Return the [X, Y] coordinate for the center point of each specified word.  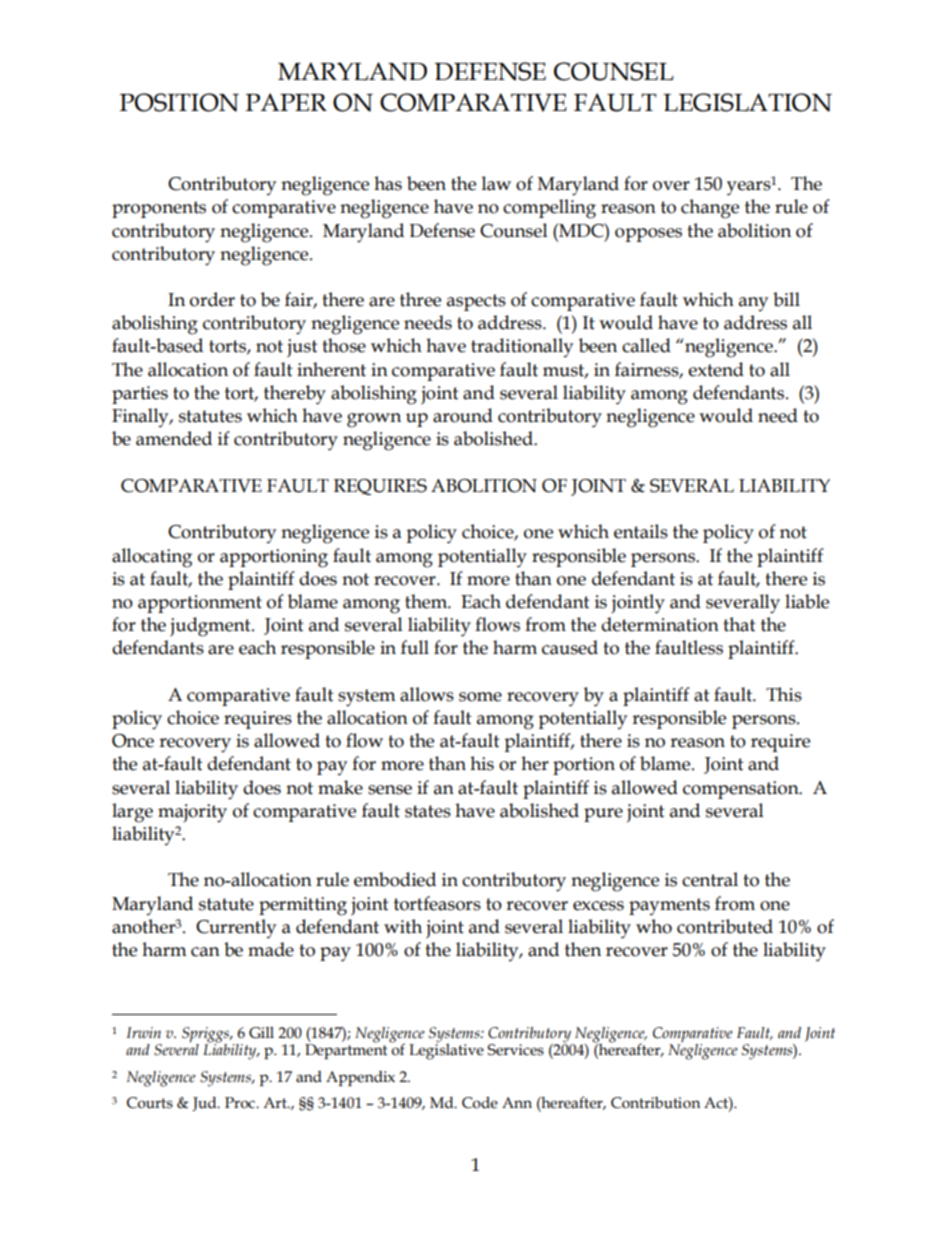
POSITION [179, 102]
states [428, 811]
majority [192, 813]
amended [174, 438]
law [496, 183]
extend [716, 369]
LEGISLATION [747, 102]
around [463, 415]
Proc [241, 1103]
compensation [742, 790]
